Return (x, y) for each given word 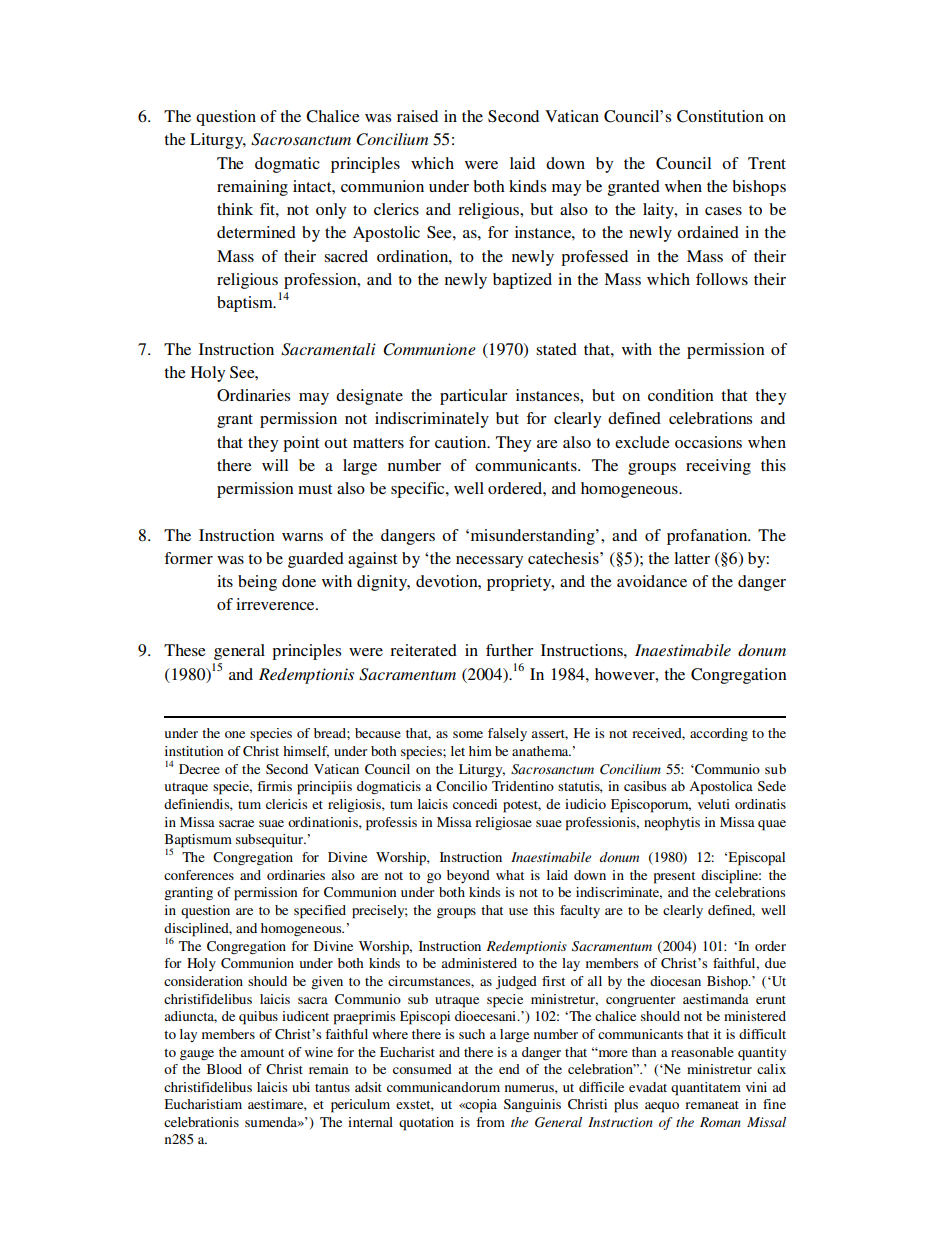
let (458, 751)
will (275, 465)
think (235, 209)
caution (462, 442)
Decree (199, 769)
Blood (224, 1069)
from (490, 1122)
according (719, 735)
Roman (720, 1122)
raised (417, 116)
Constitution (720, 116)
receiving (718, 467)
